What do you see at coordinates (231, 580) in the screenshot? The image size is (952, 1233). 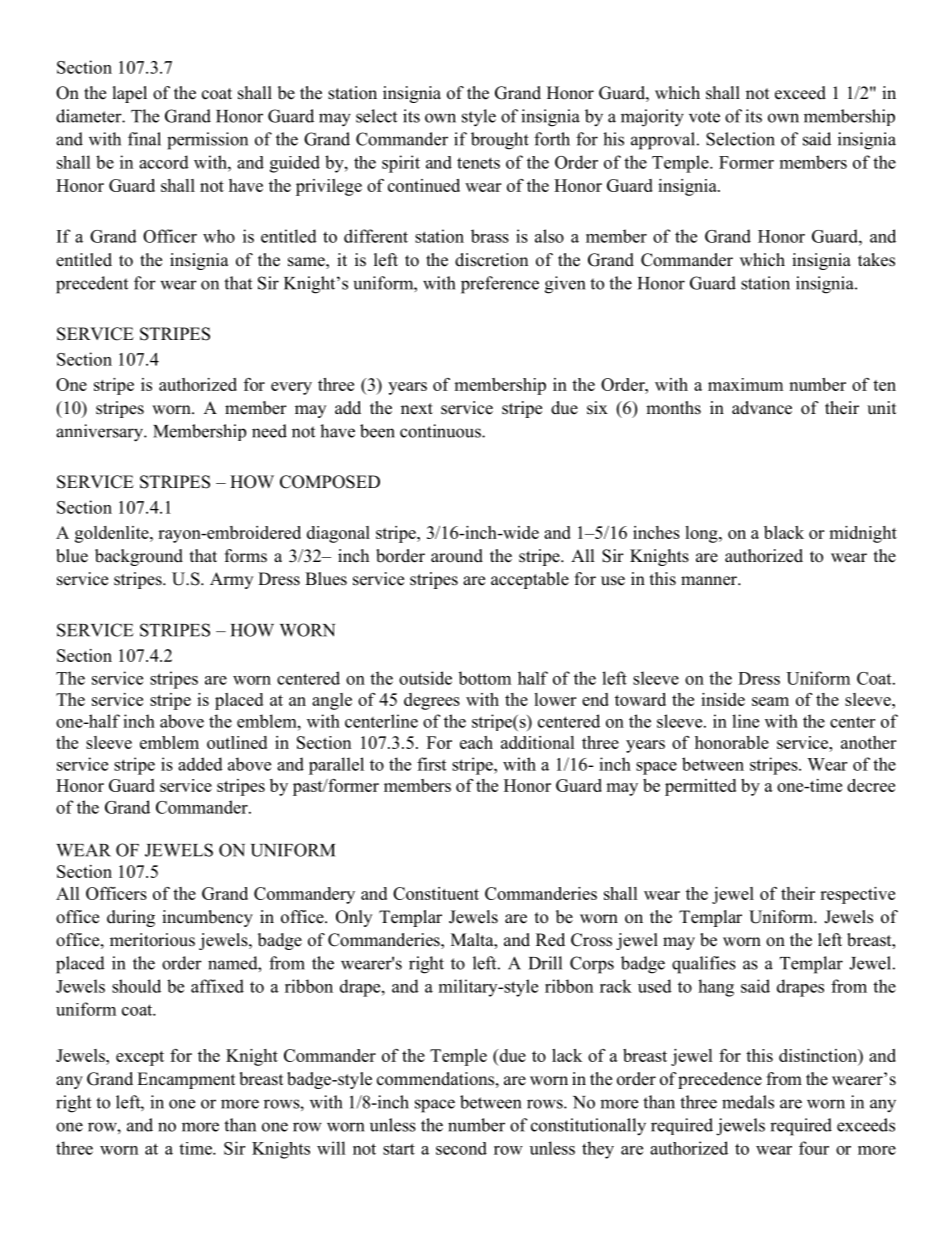 I see `Army` at bounding box center [231, 580].
